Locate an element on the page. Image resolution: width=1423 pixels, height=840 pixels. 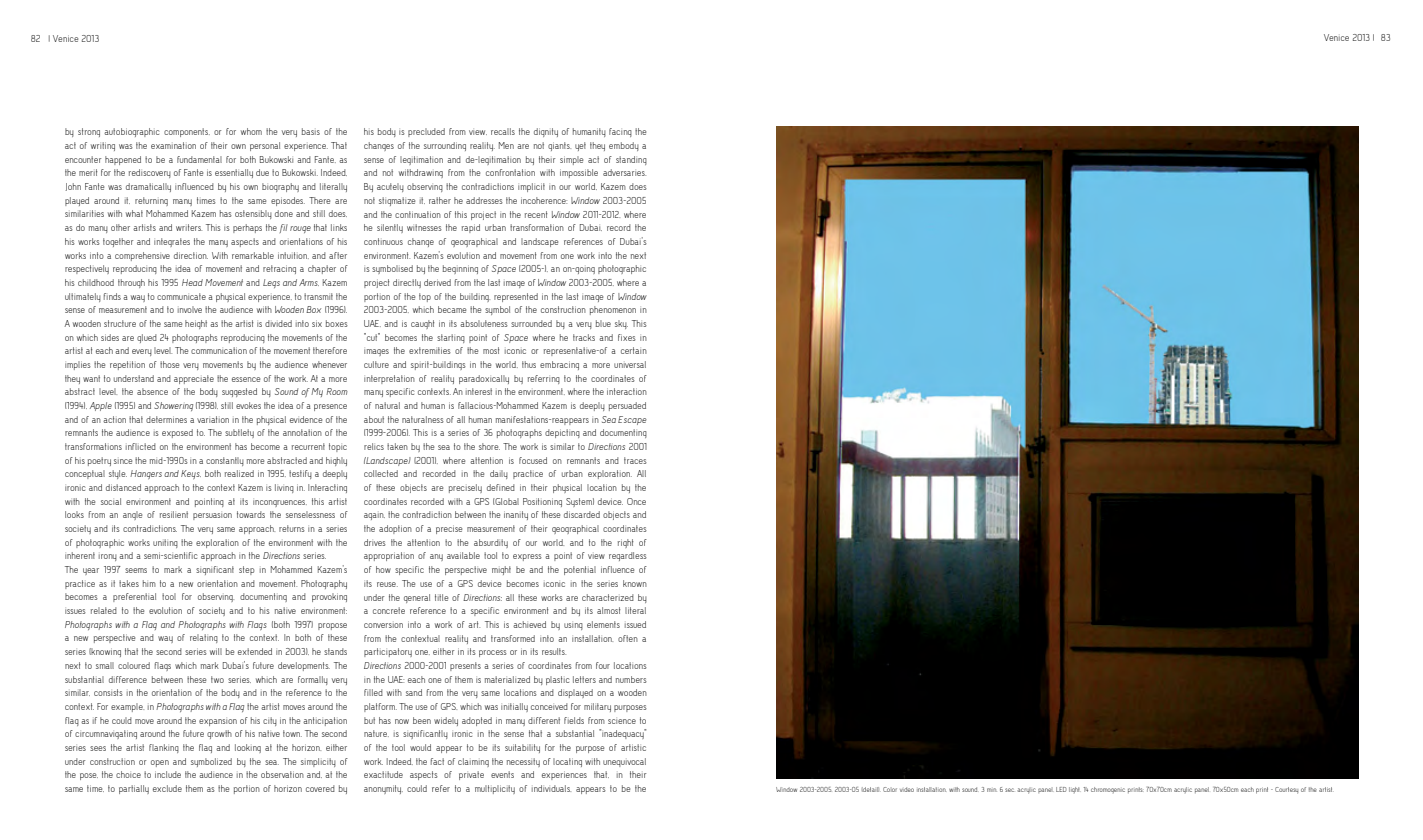
constantly is located at coordinates (225, 461).
